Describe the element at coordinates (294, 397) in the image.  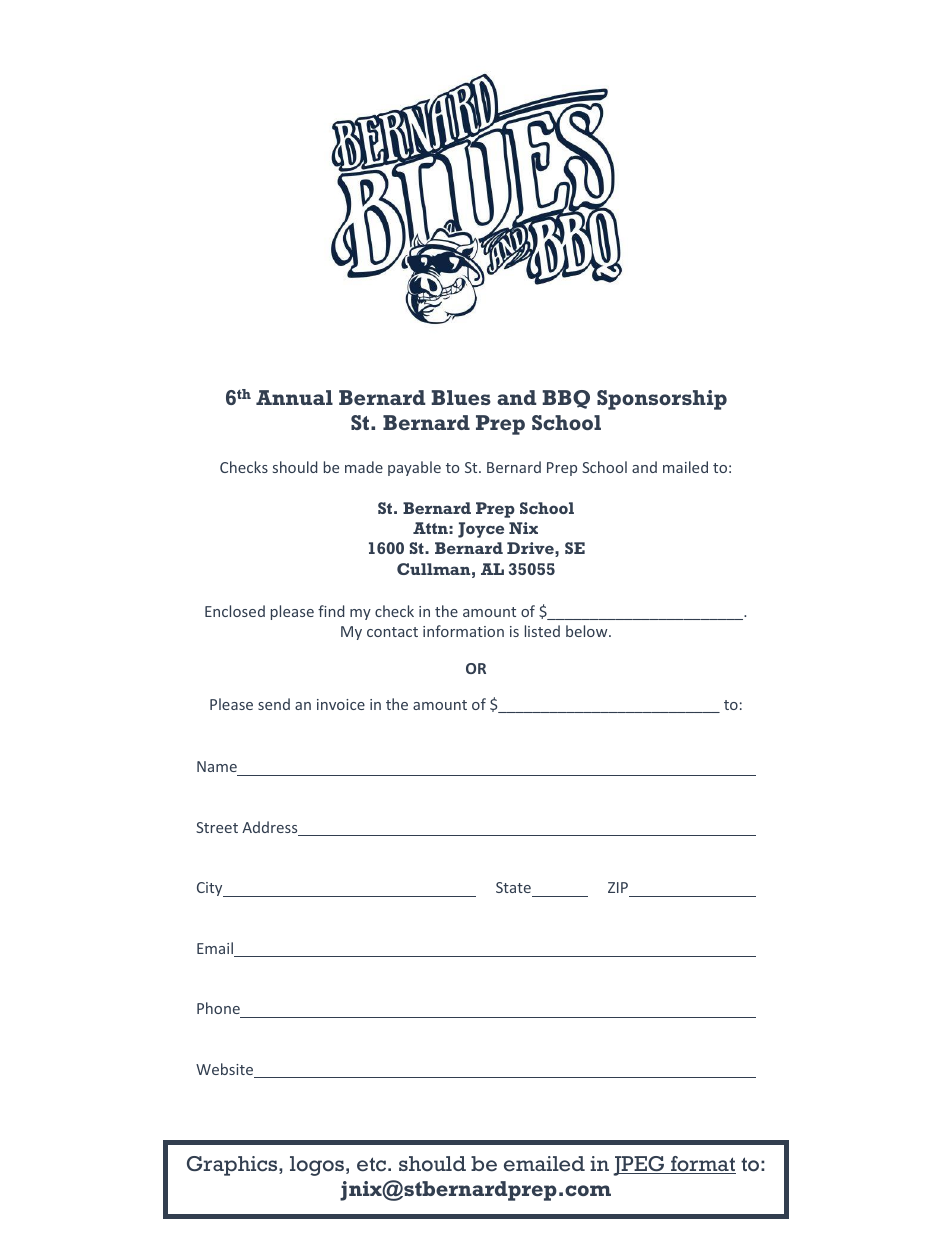
I see `Annual` at that location.
